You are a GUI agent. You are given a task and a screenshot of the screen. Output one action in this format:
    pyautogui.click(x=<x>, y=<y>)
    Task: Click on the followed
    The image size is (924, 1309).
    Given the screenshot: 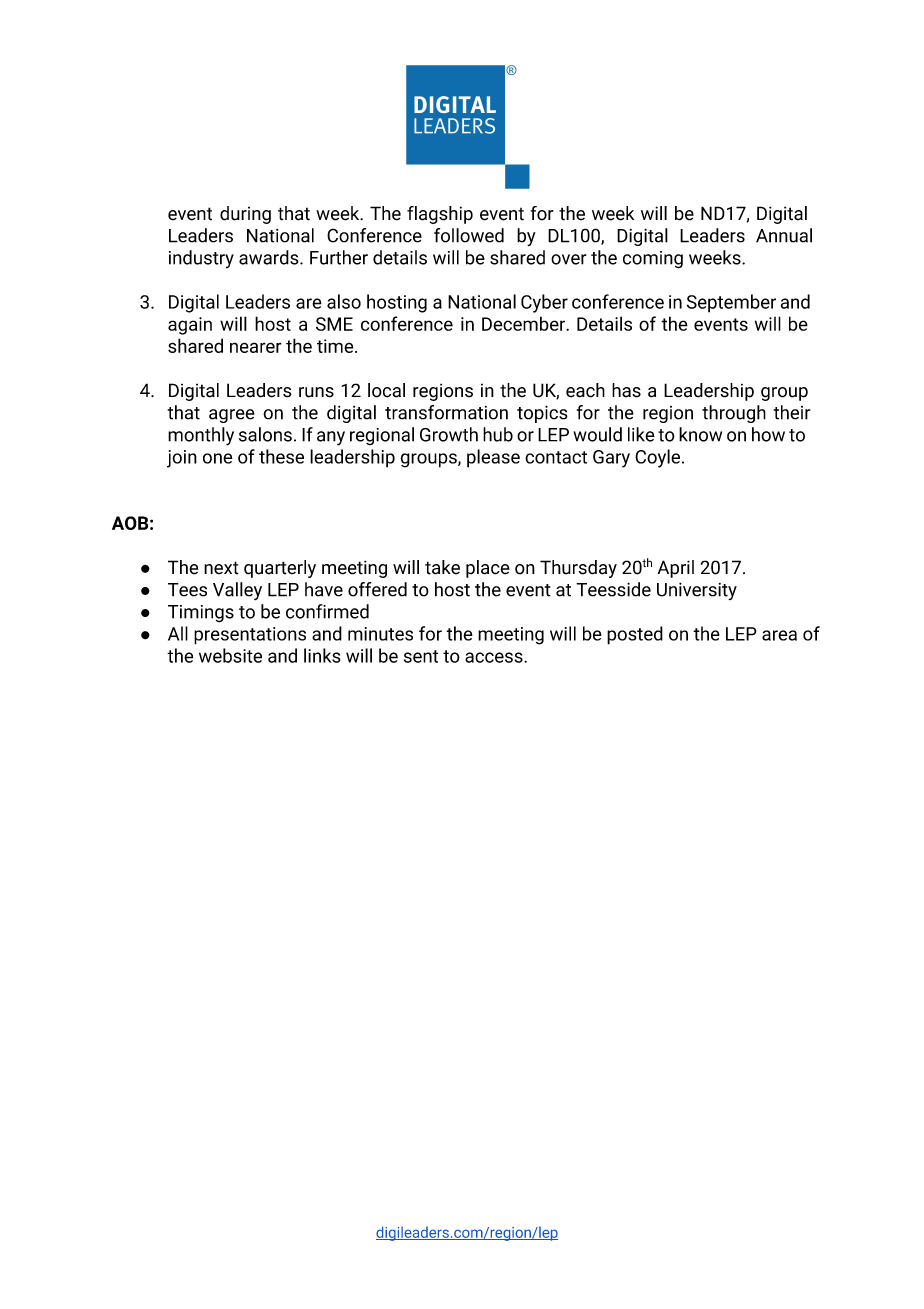 What is the action you would take?
    pyautogui.click(x=469, y=235)
